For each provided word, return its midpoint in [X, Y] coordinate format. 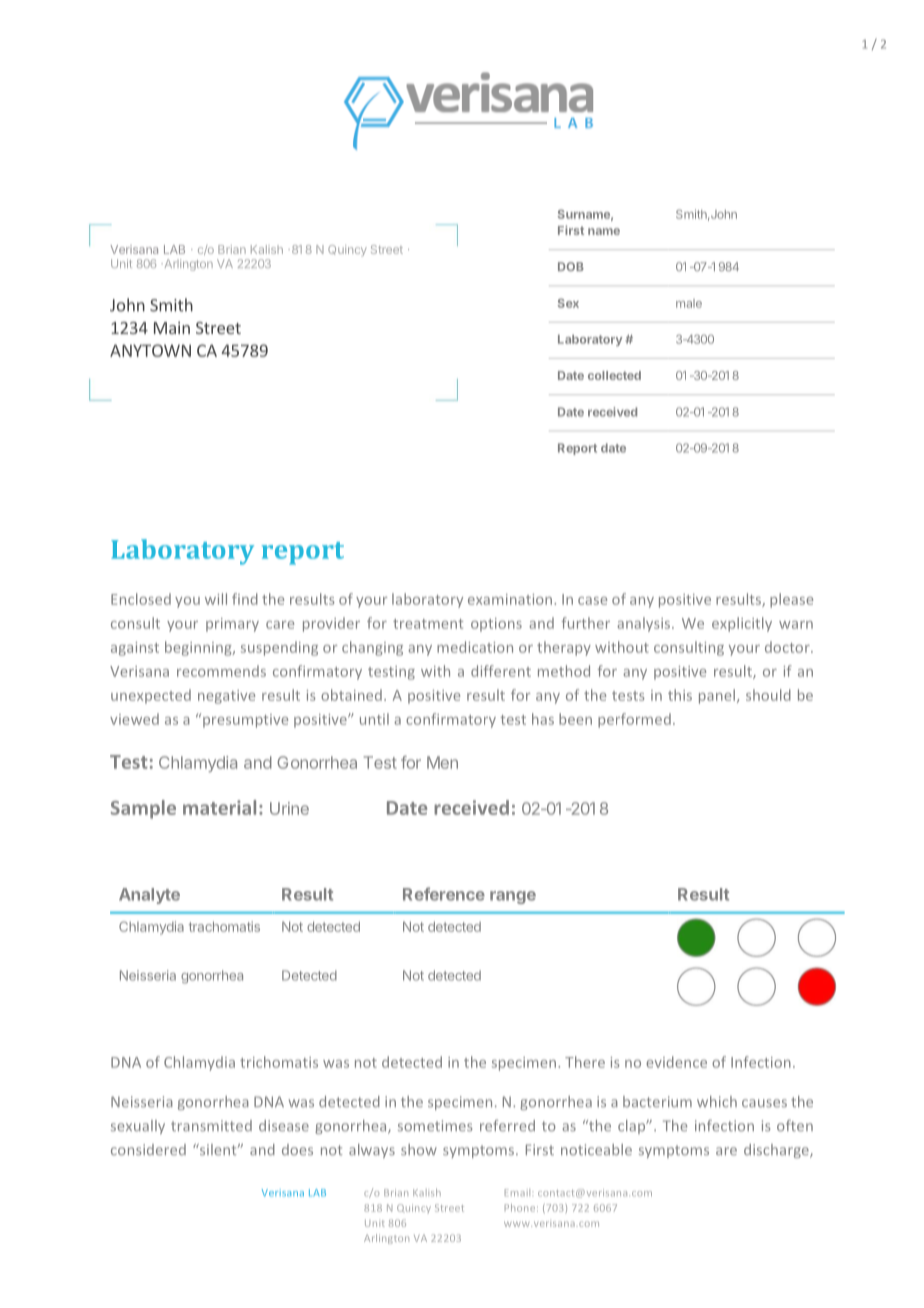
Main [172, 328]
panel [717, 696]
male [689, 303]
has [543, 719]
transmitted [211, 1125]
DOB [571, 266]
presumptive [245, 721]
